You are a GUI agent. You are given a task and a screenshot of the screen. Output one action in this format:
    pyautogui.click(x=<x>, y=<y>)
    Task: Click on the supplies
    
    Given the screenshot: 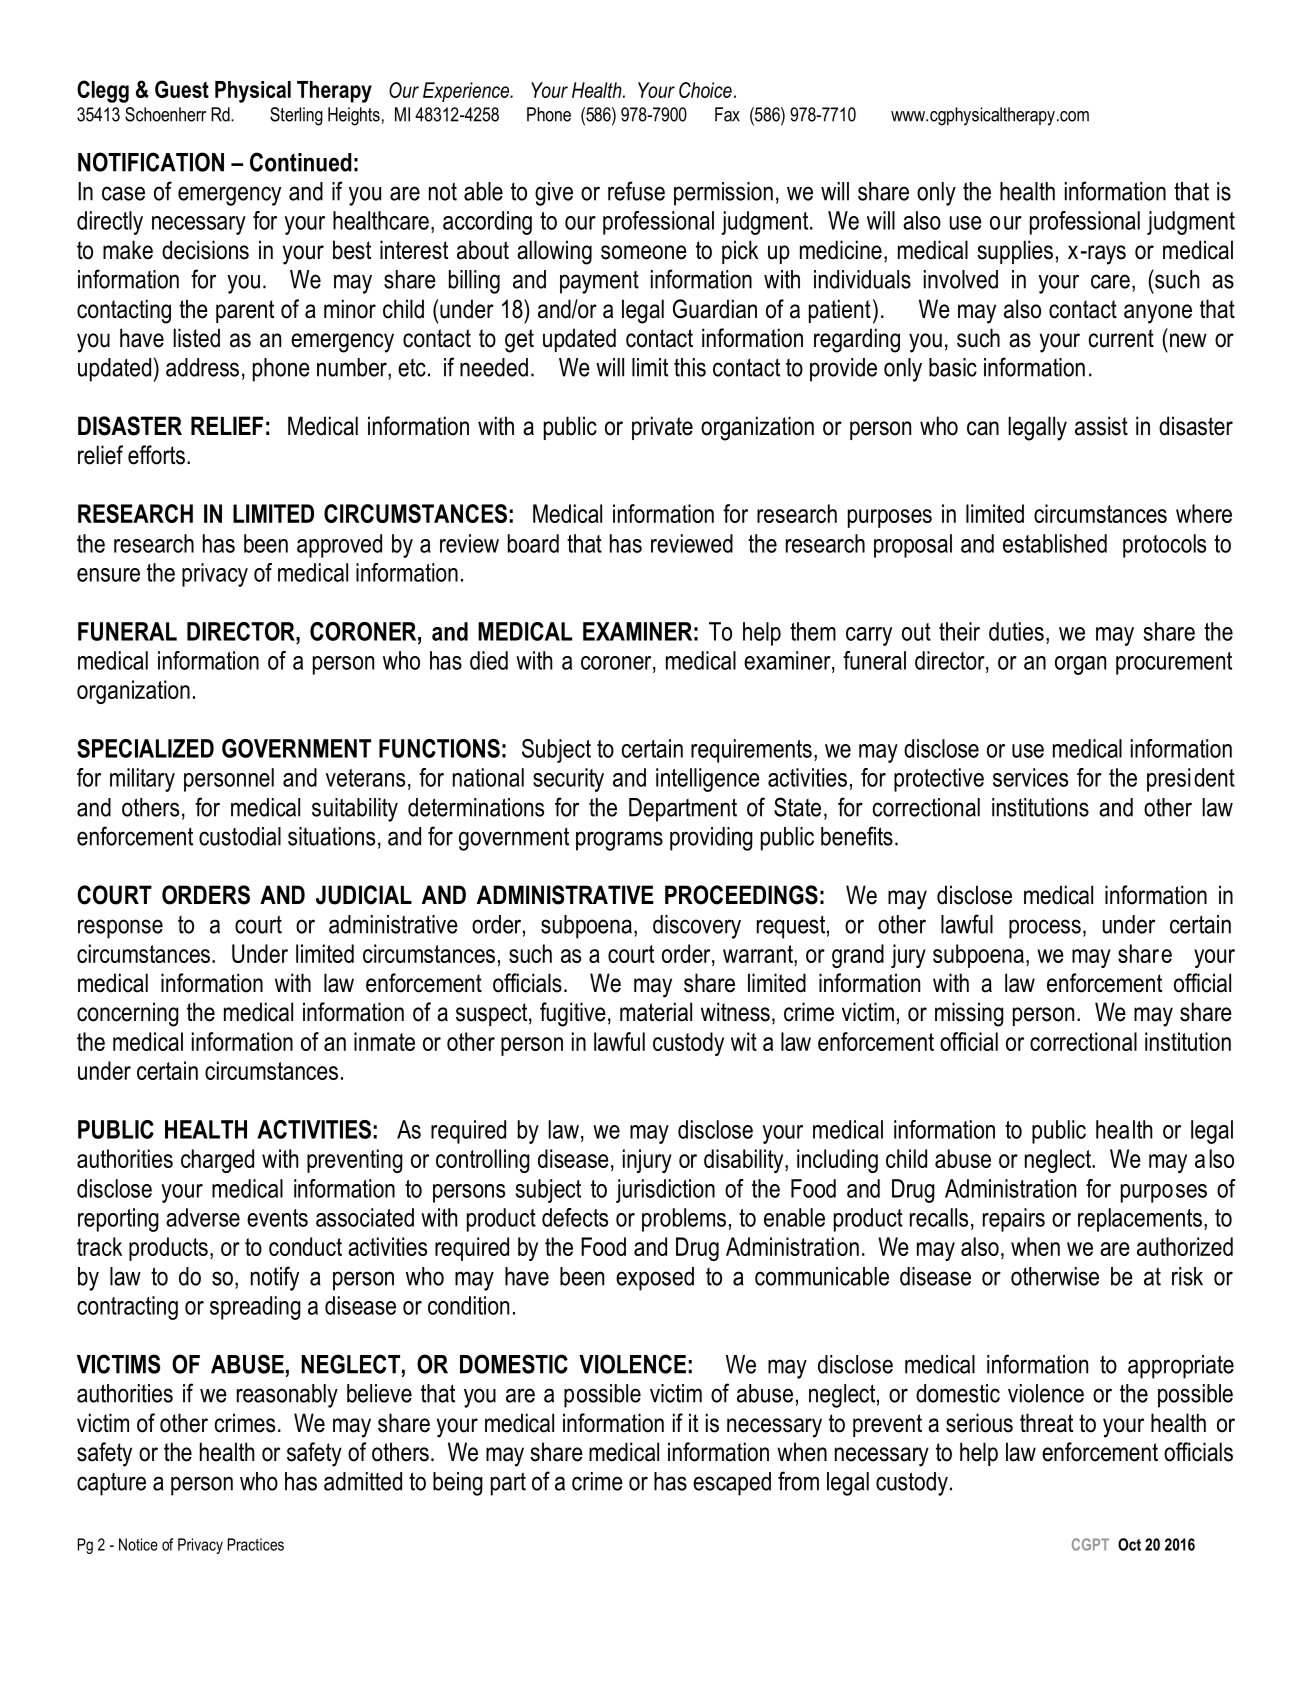 What is the action you would take?
    pyautogui.click(x=1015, y=252)
